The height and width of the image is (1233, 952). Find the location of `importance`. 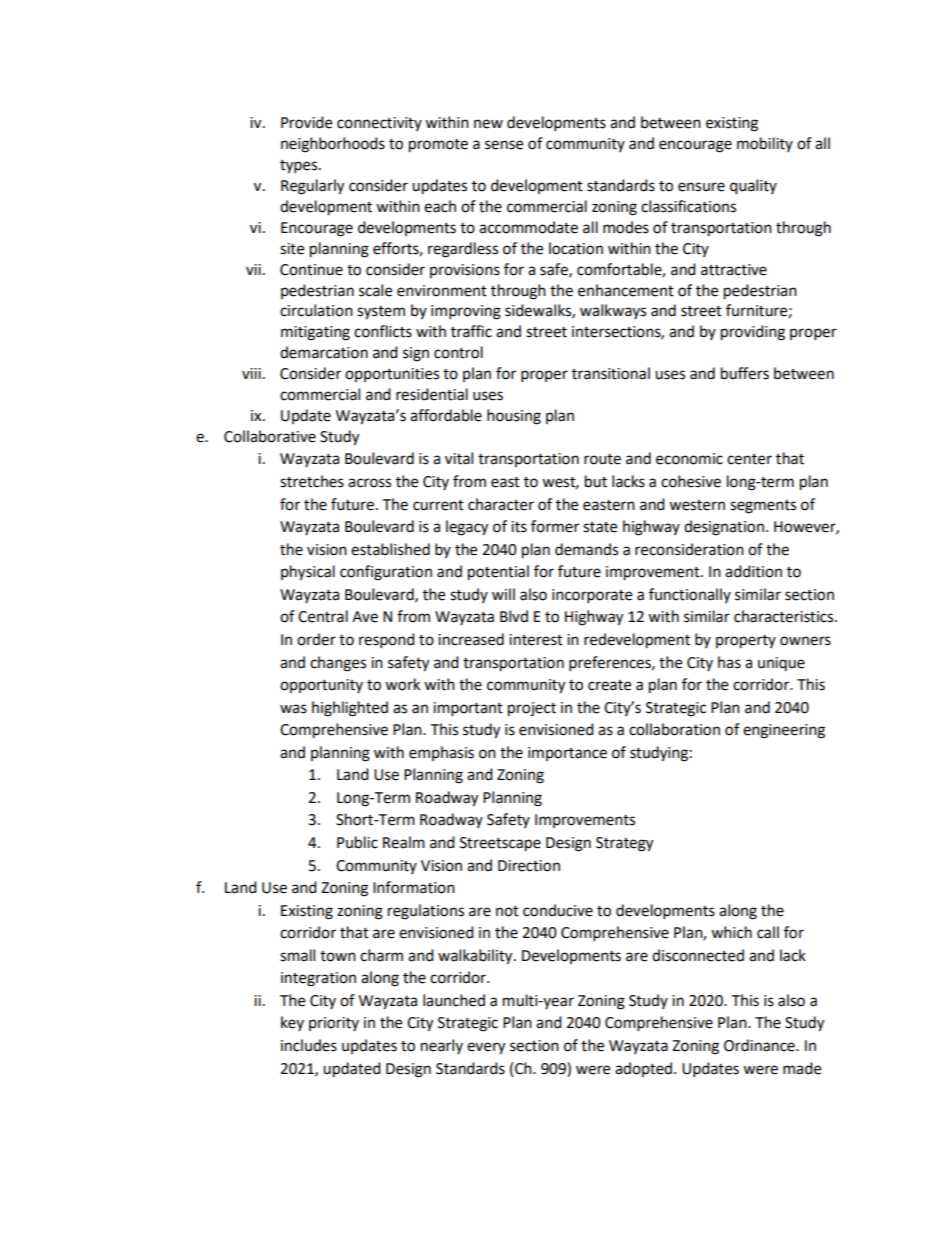

importance is located at coordinates (567, 754).
